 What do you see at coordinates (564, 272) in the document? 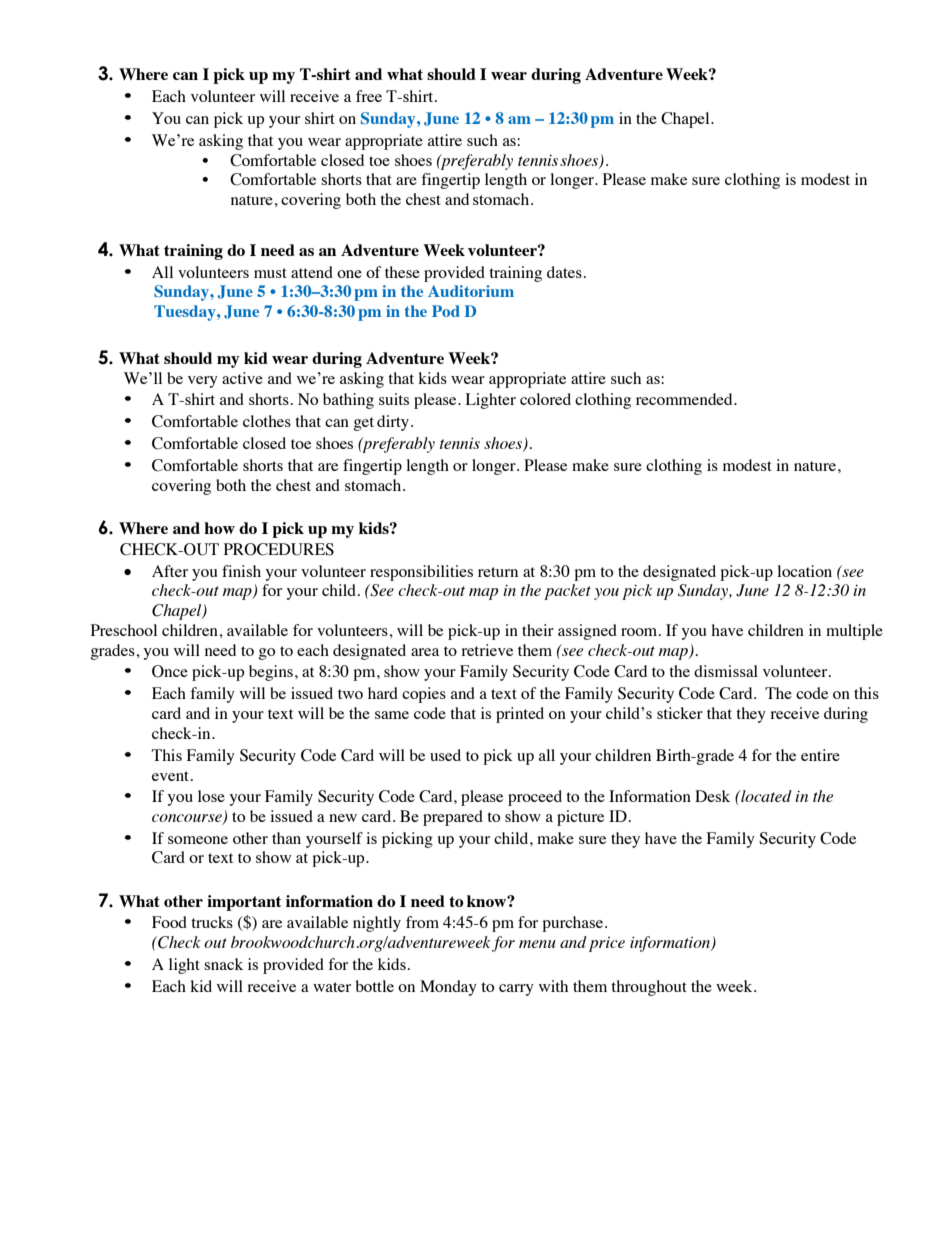
I see `dates` at bounding box center [564, 272].
